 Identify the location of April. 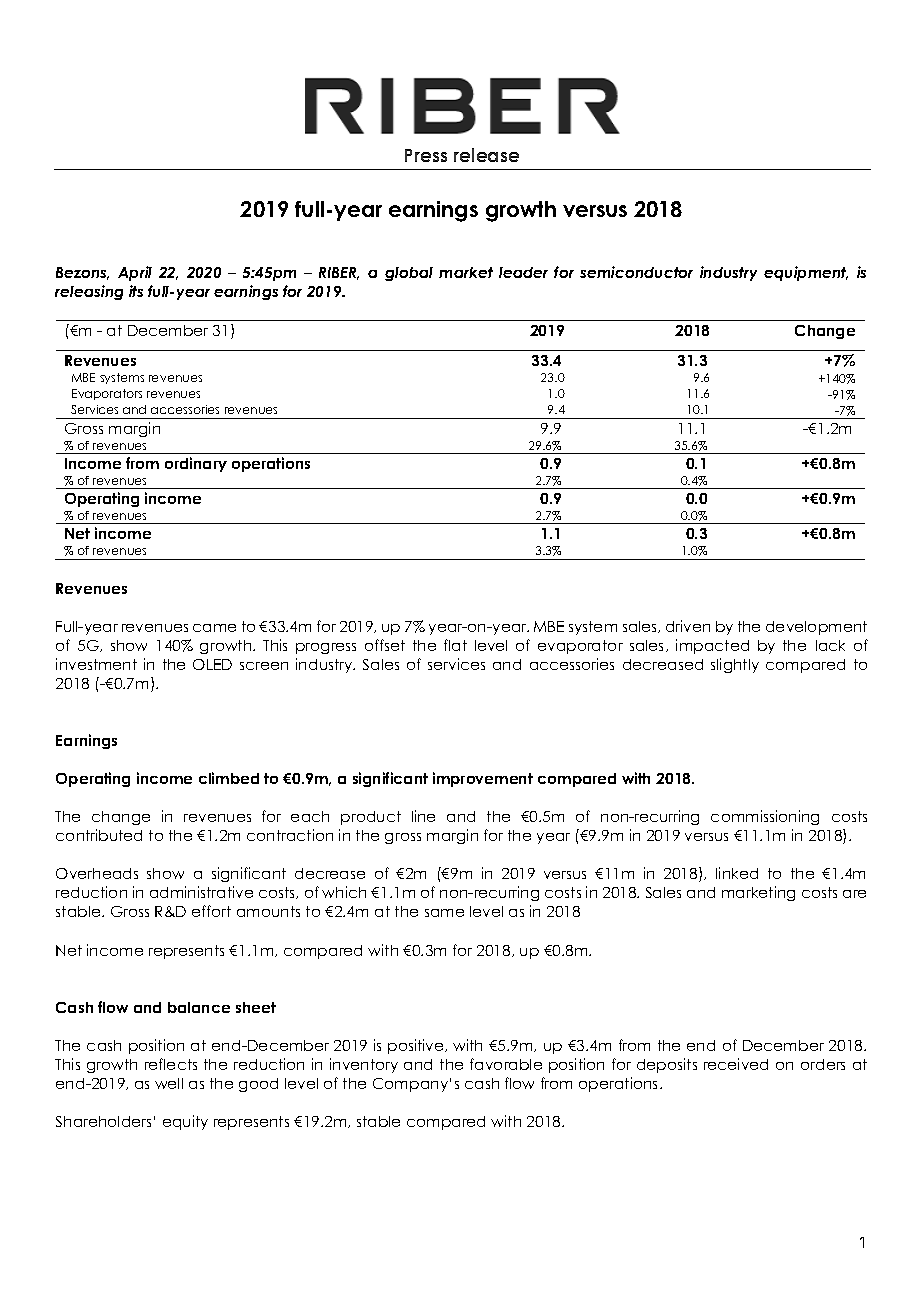
(135, 273).
